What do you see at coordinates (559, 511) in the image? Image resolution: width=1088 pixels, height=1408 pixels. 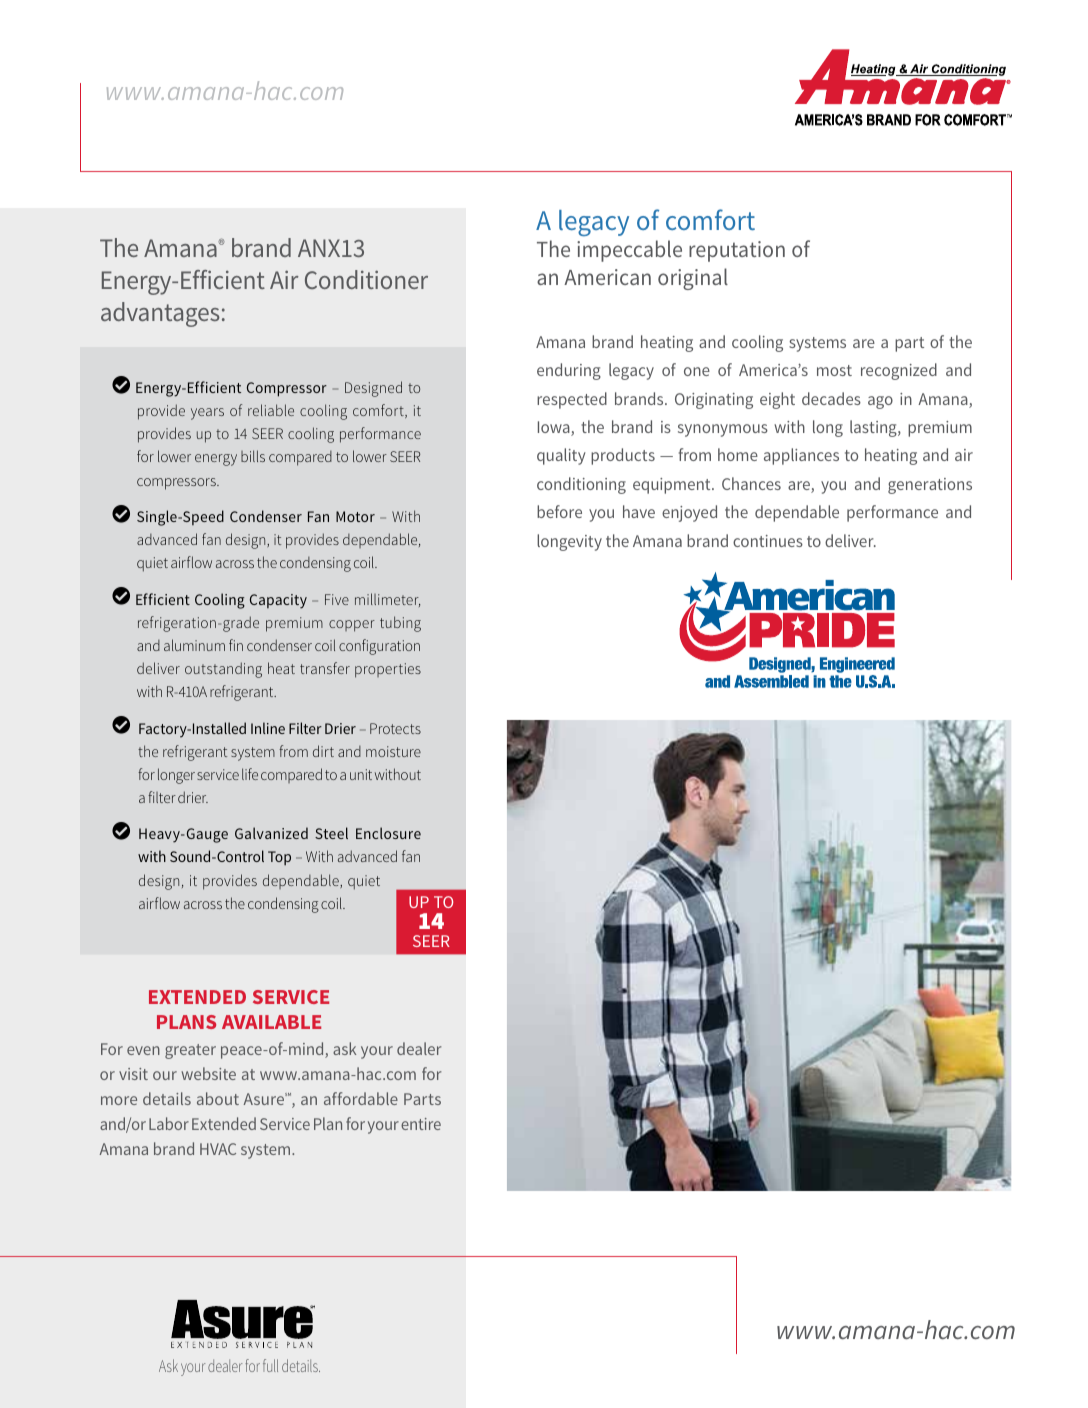 I see `before` at bounding box center [559, 511].
